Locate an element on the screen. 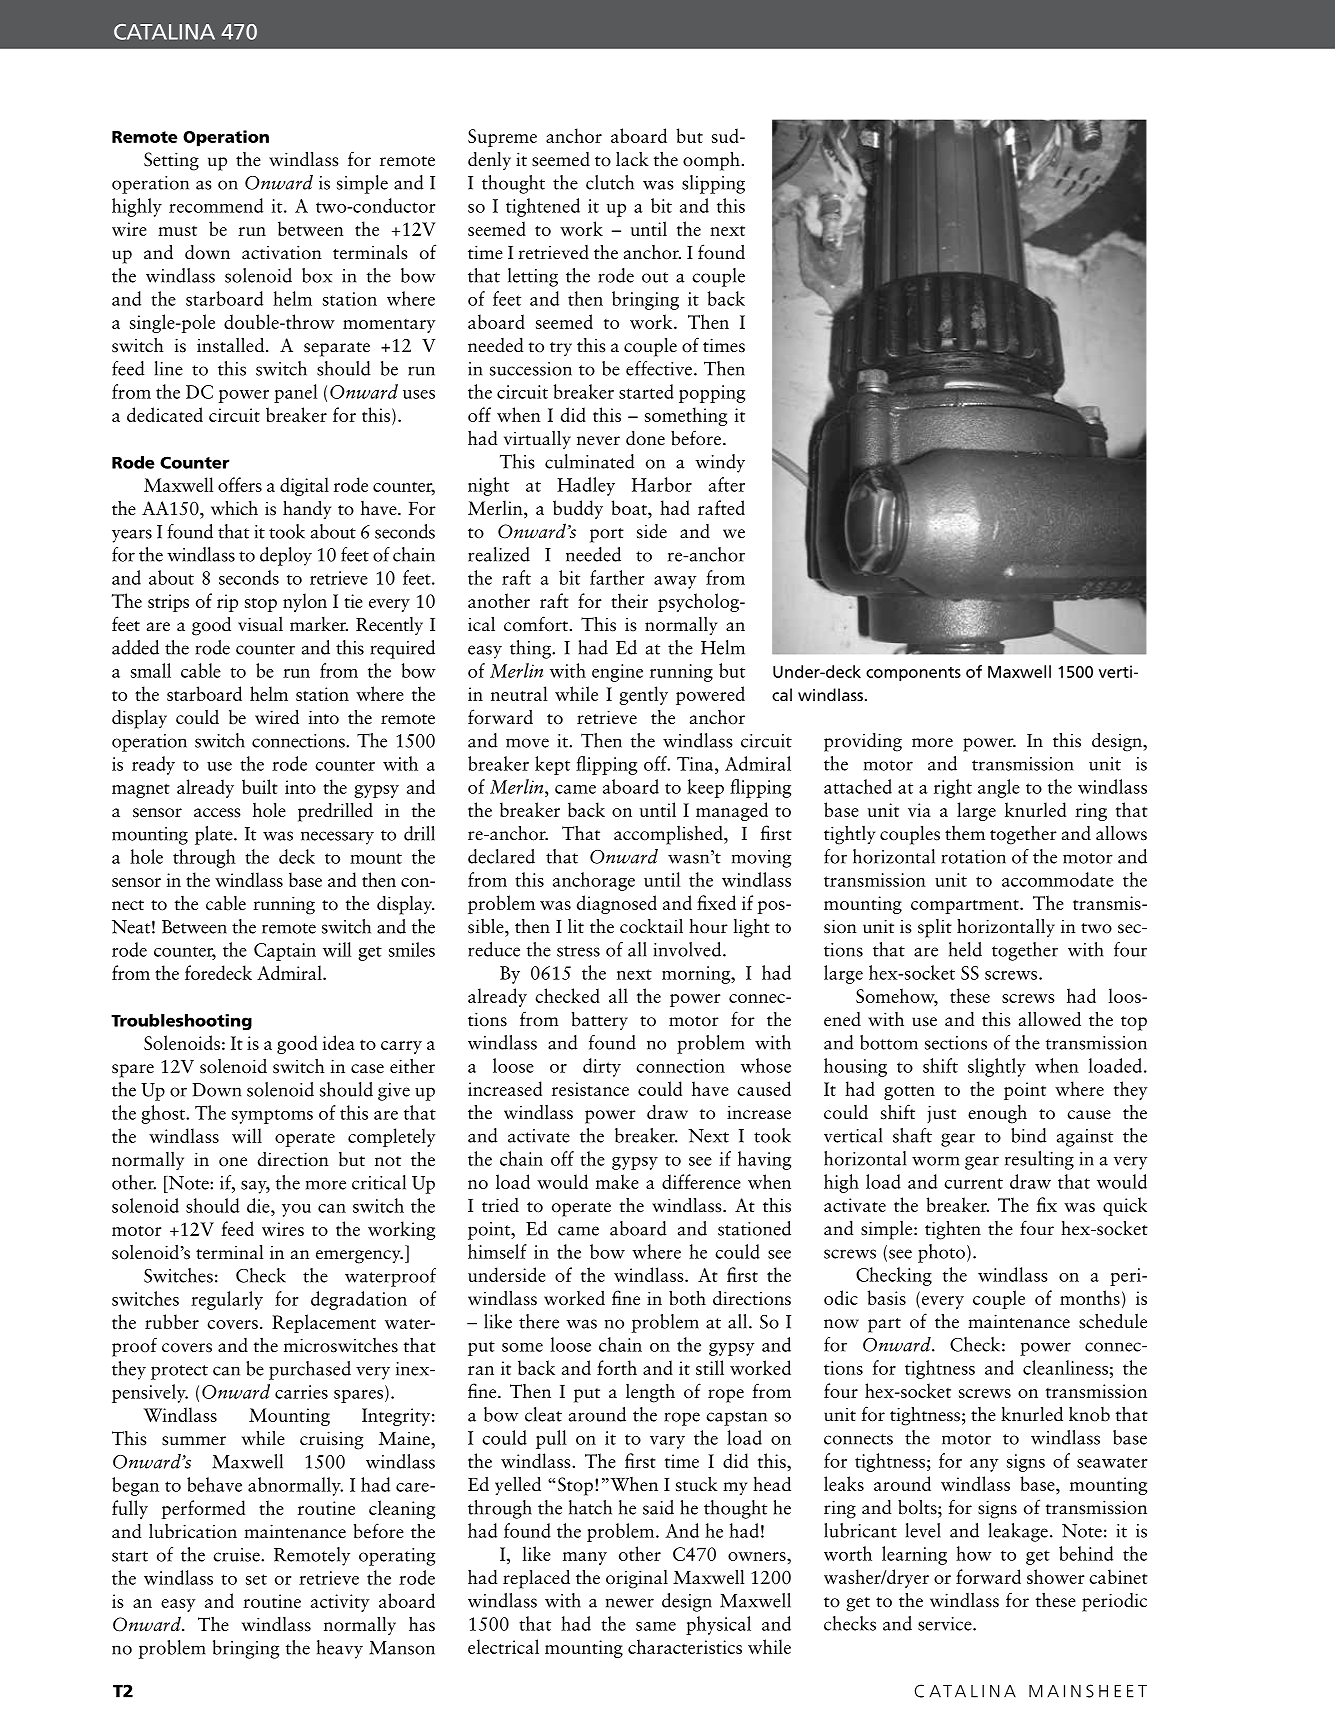  engine is located at coordinates (617, 673).
